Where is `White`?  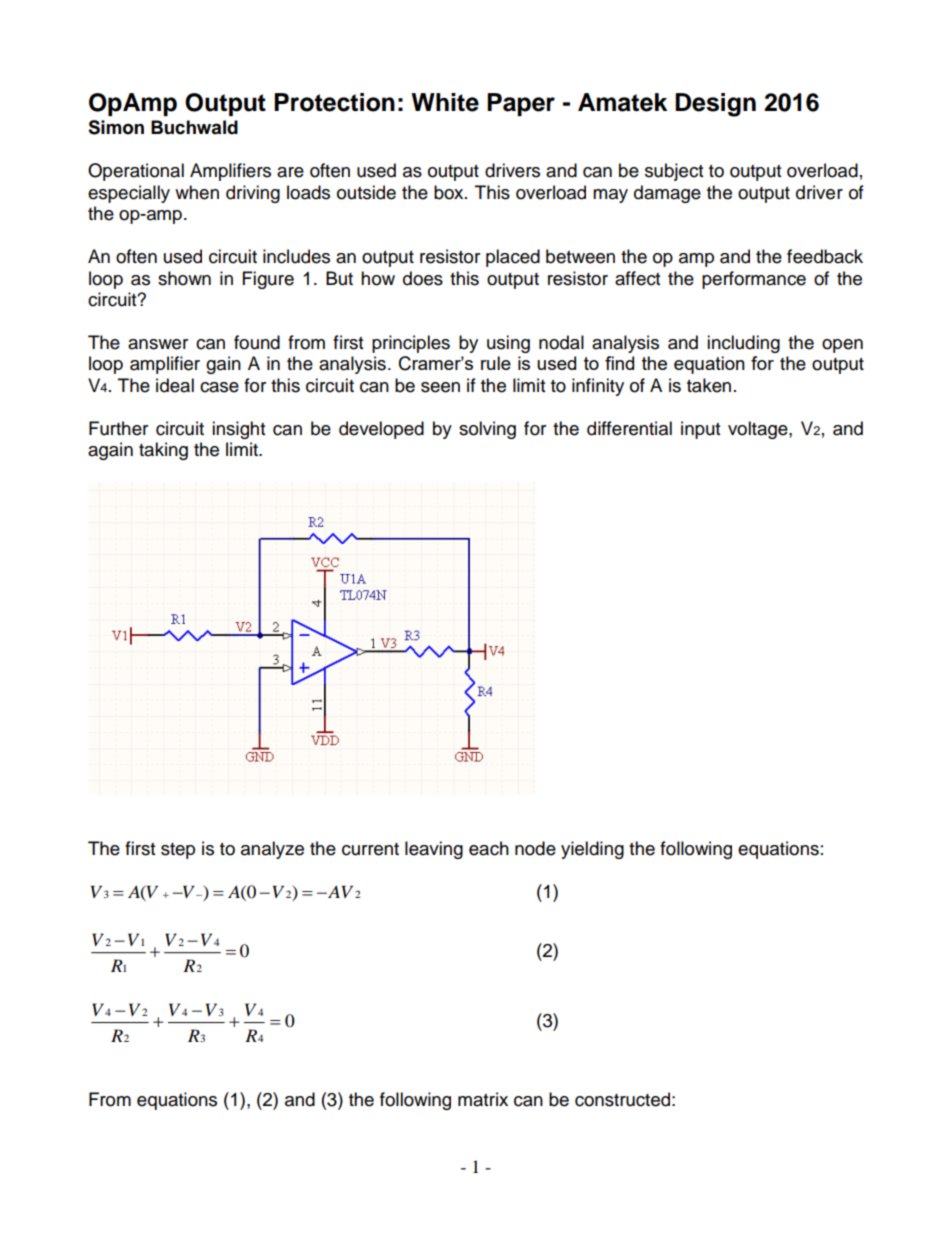
White is located at coordinates (445, 102).
